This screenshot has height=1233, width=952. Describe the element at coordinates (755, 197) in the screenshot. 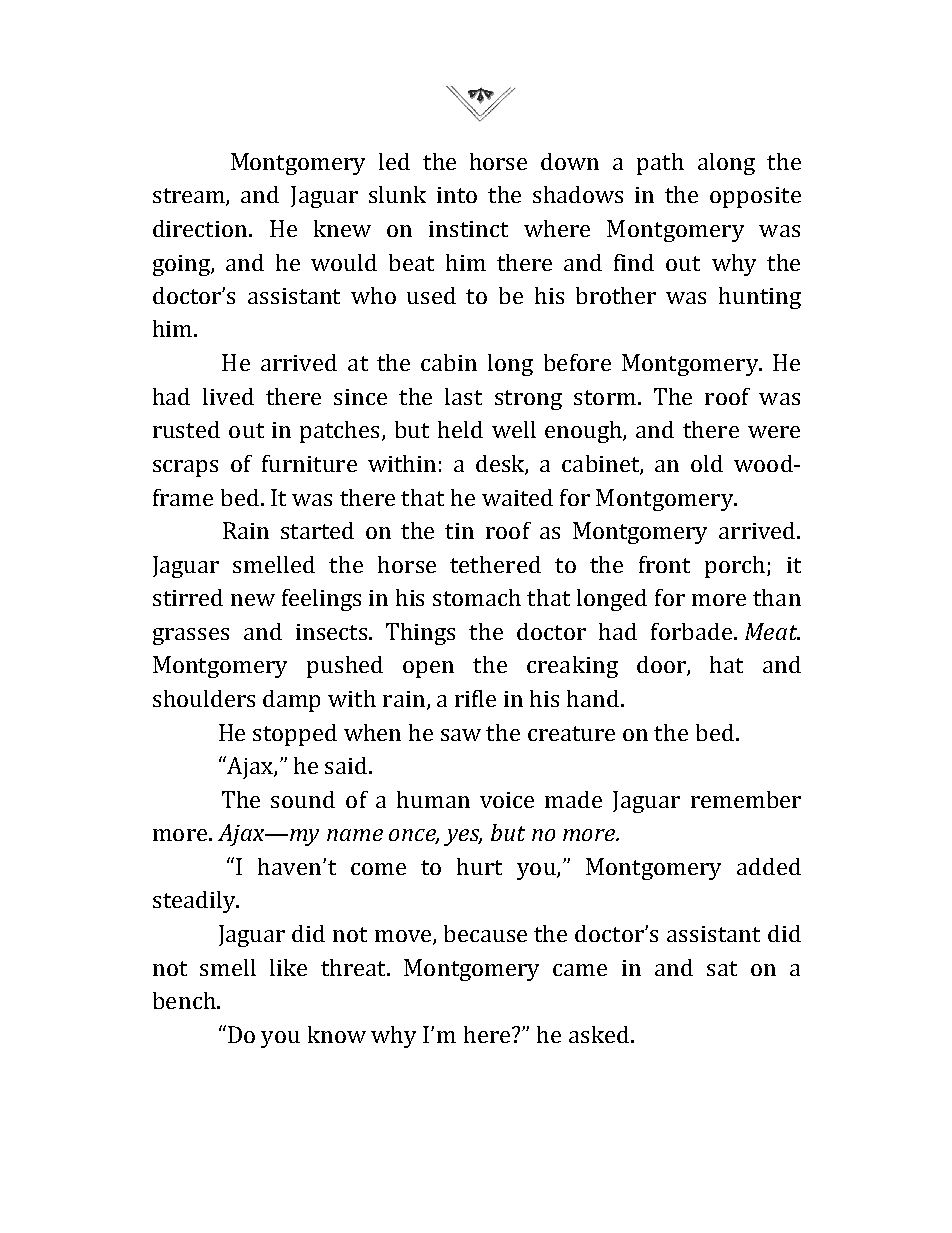

I see `opposite` at that location.
